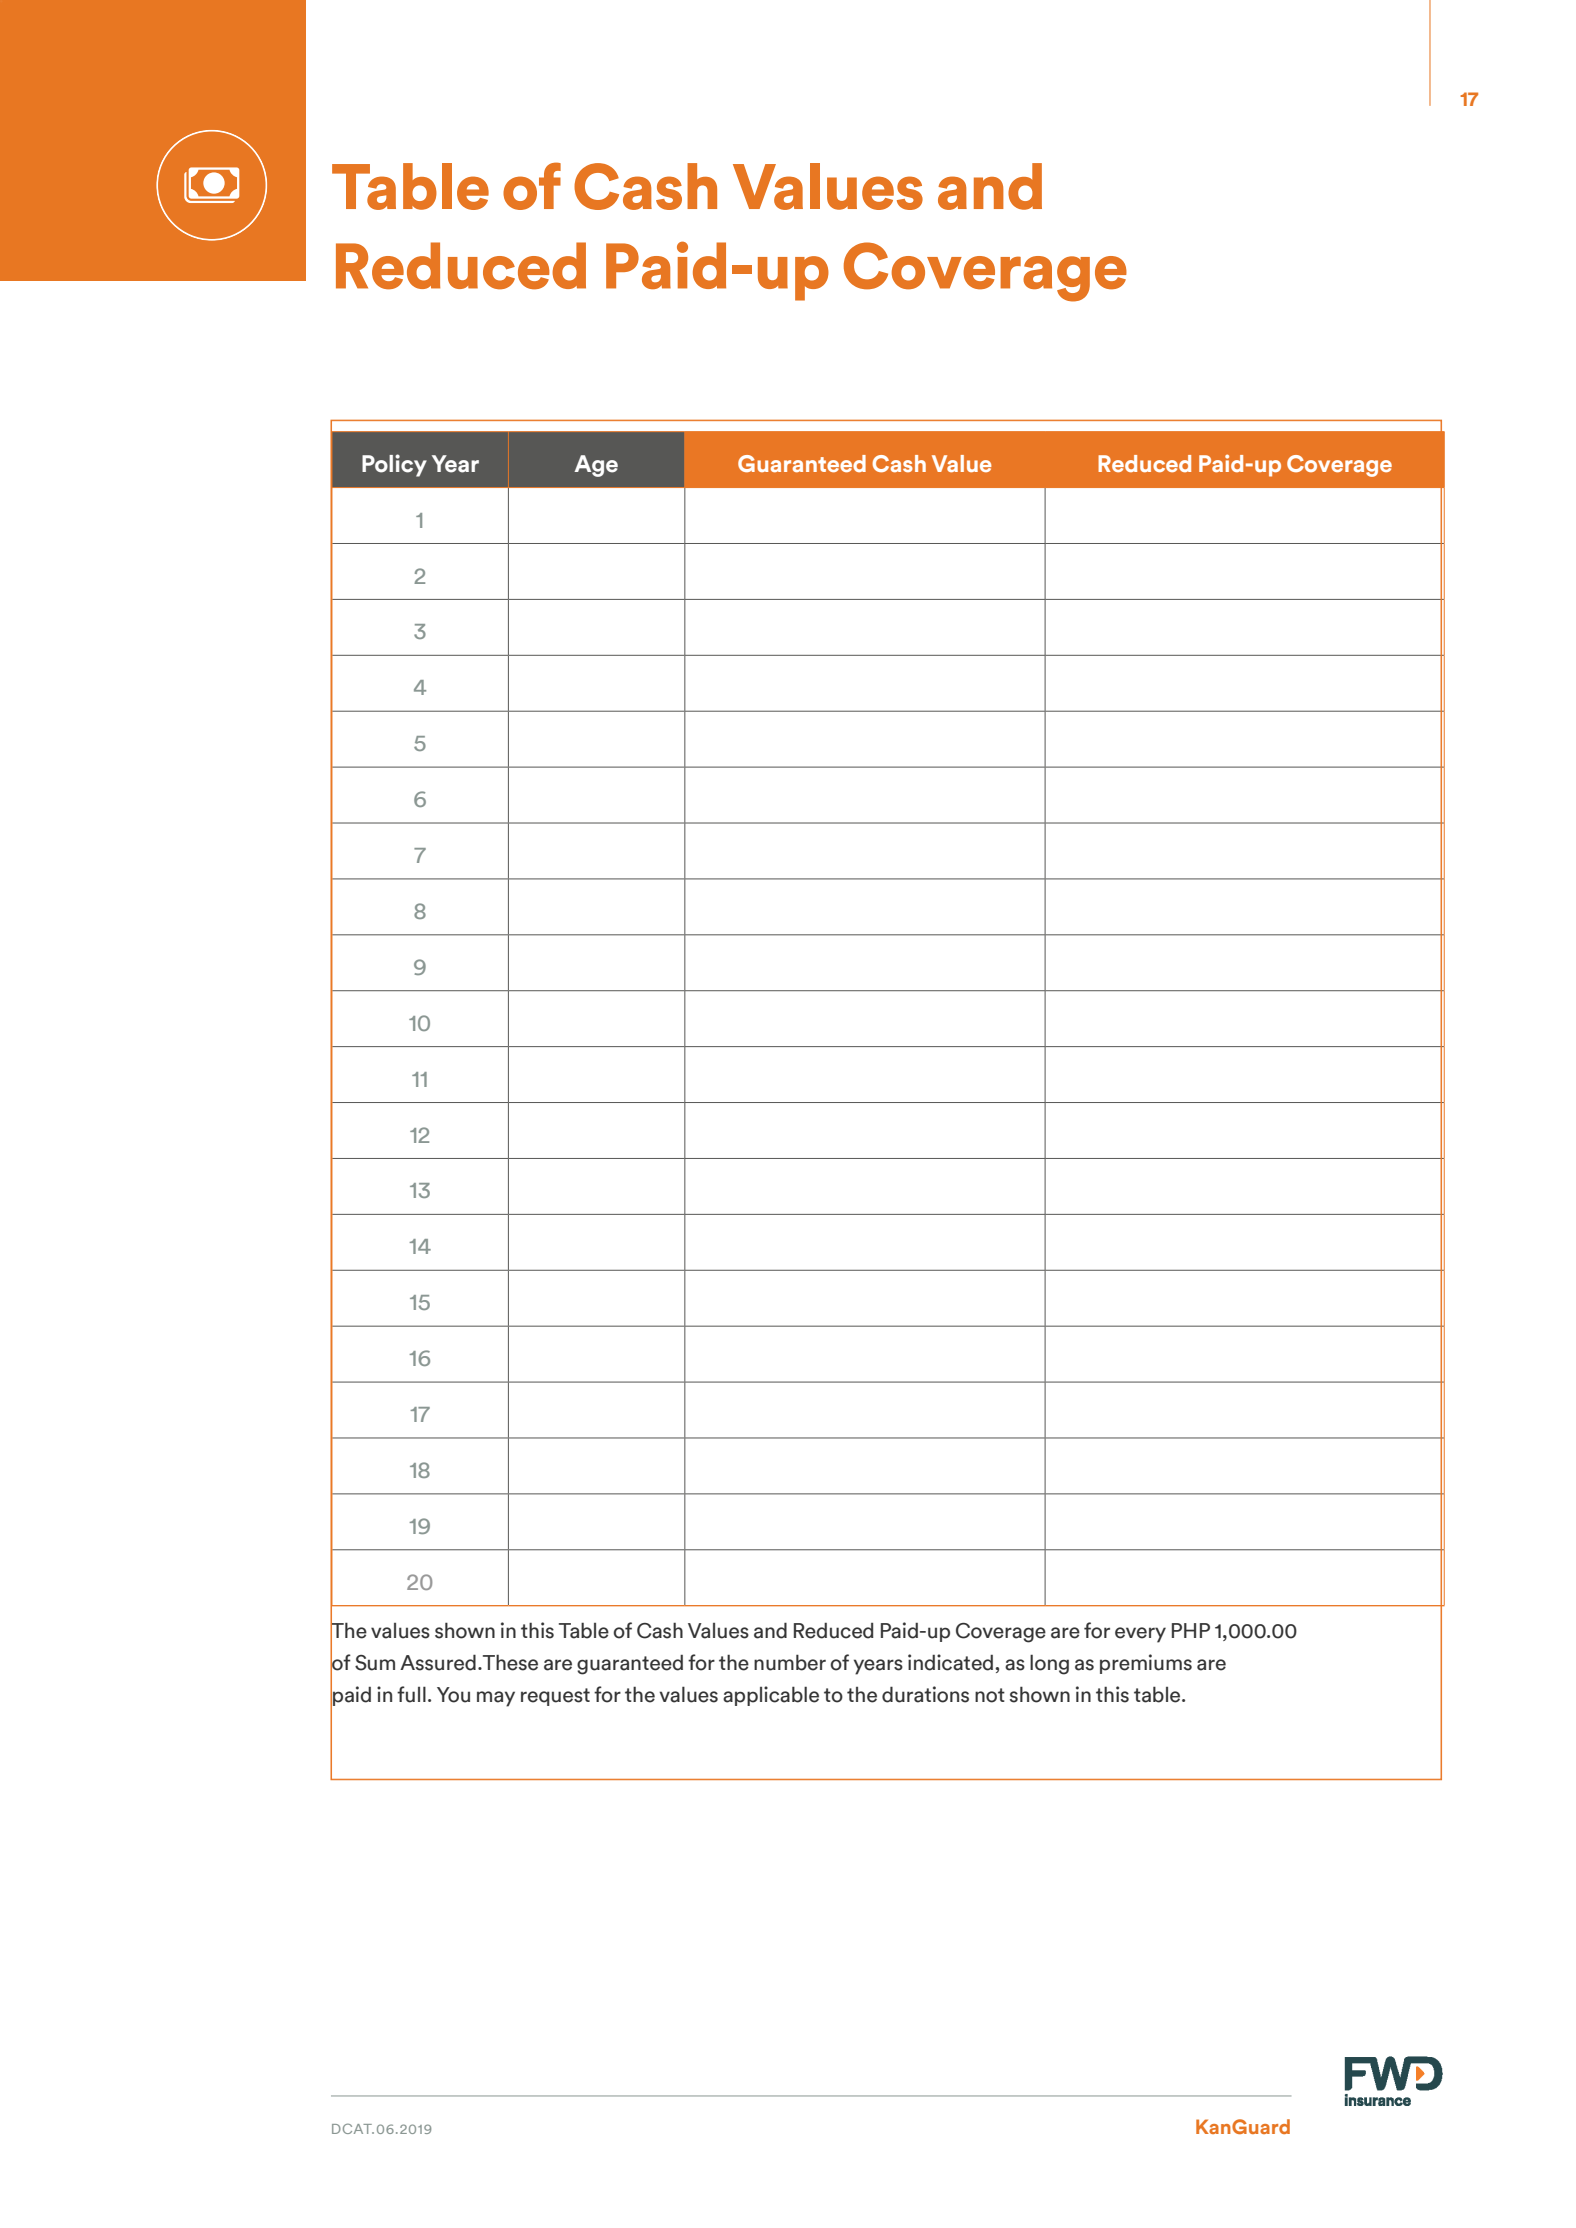  What do you see at coordinates (952, 1662) in the document?
I see `indicated` at bounding box center [952, 1662].
